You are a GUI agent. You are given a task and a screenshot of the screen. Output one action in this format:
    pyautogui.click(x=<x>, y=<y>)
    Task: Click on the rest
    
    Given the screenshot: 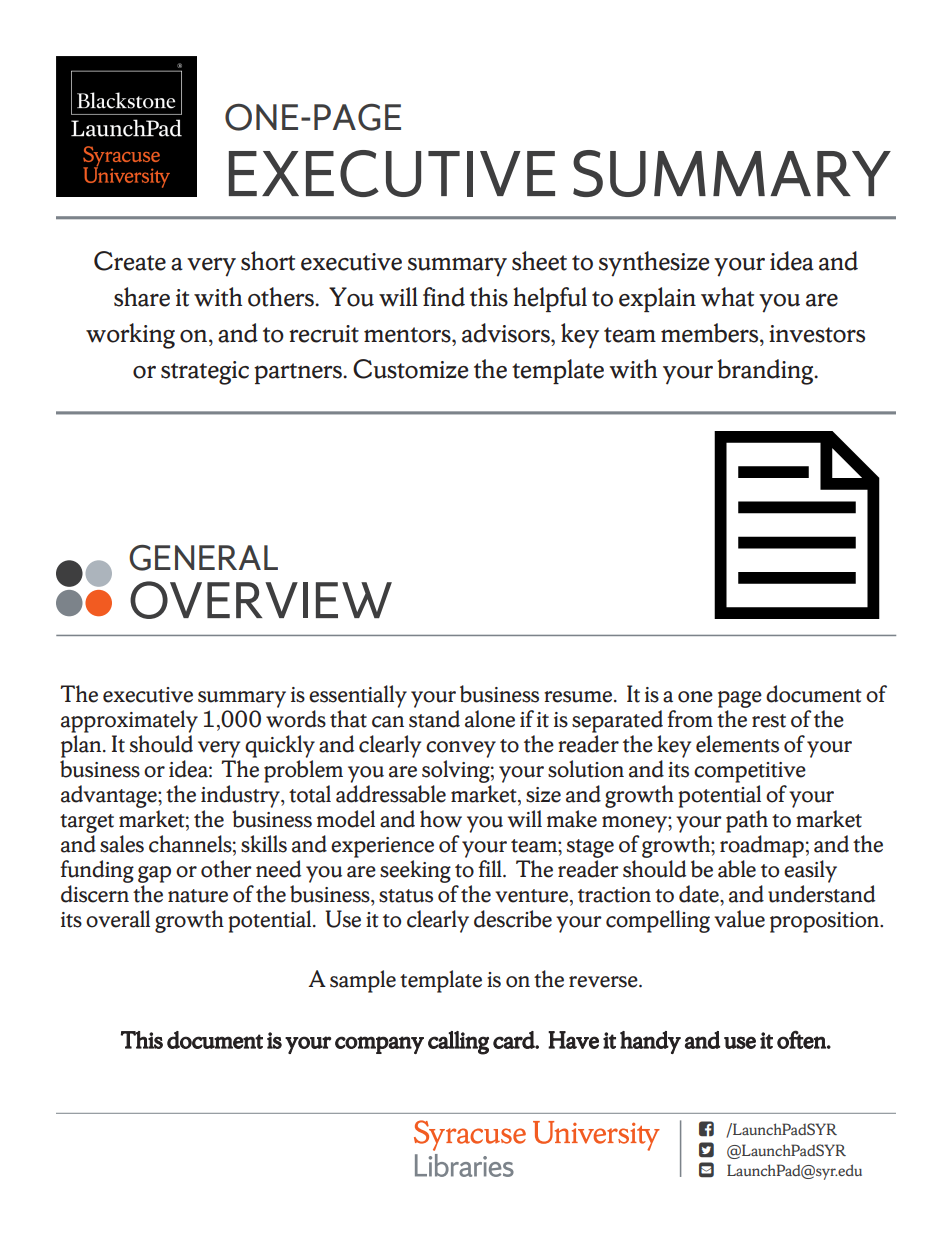 What is the action you would take?
    pyautogui.click(x=769, y=721)
